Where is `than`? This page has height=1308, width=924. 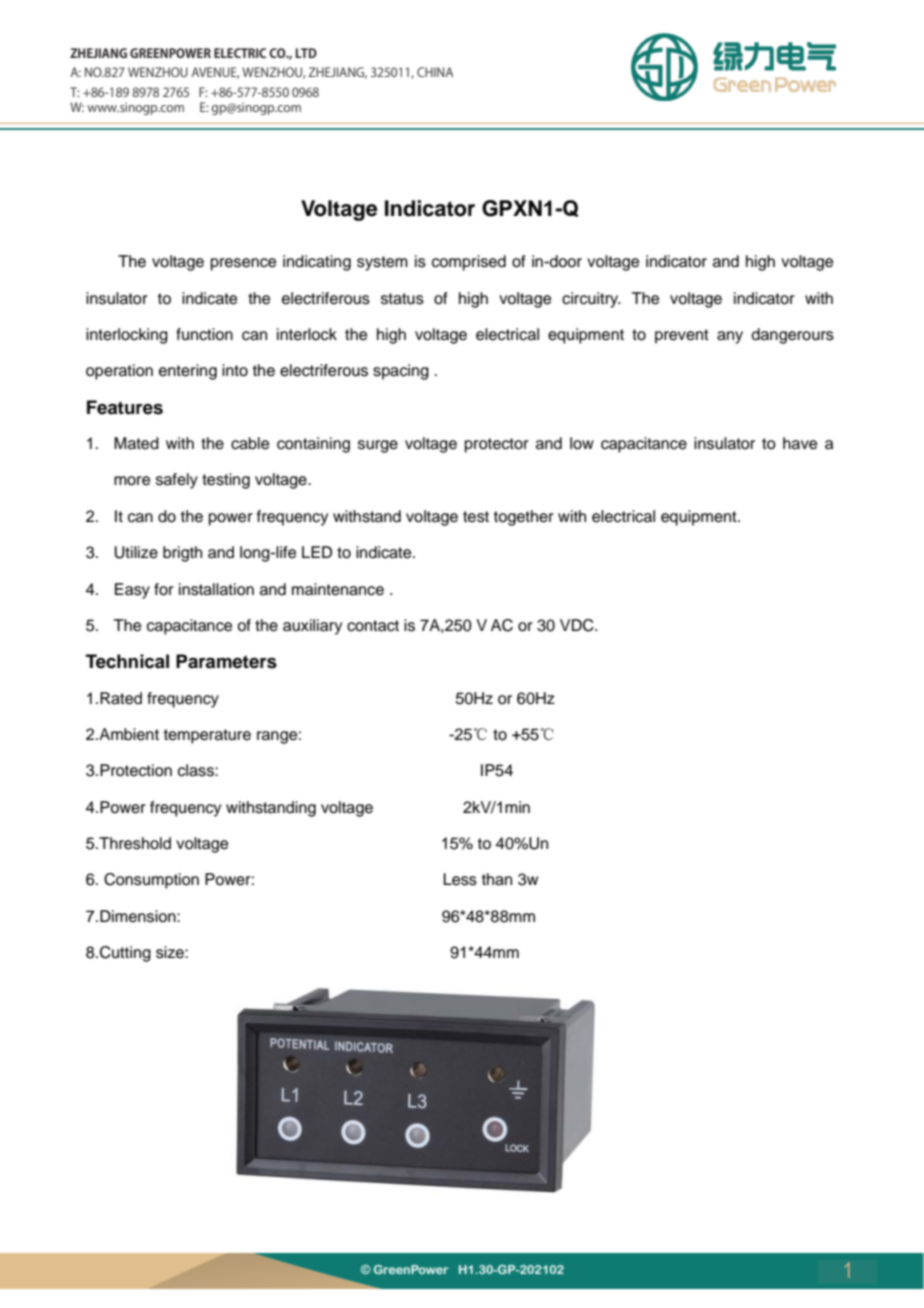 than is located at coordinates (497, 879).
